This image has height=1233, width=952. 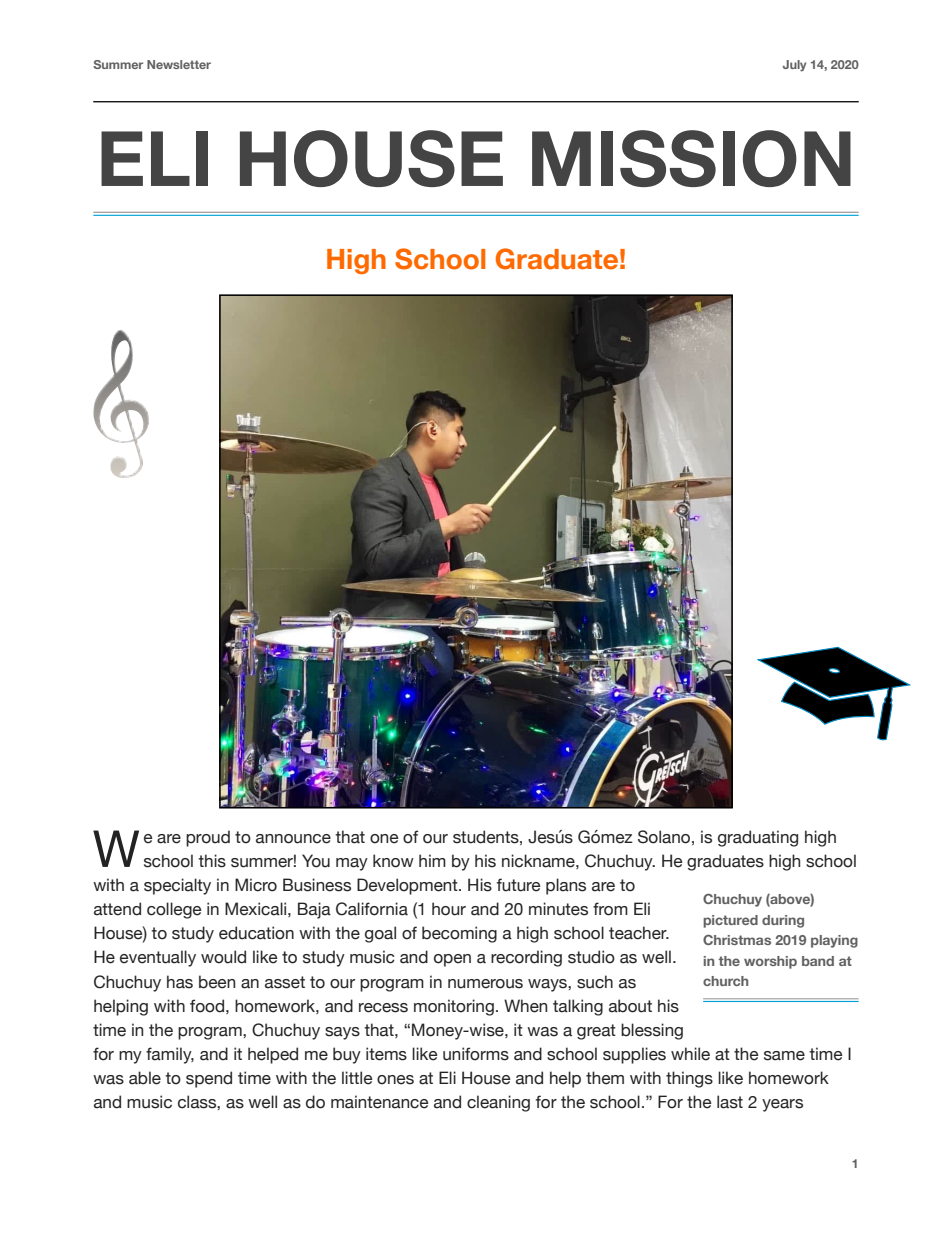 I want to click on MISSION, so click(x=691, y=158).
